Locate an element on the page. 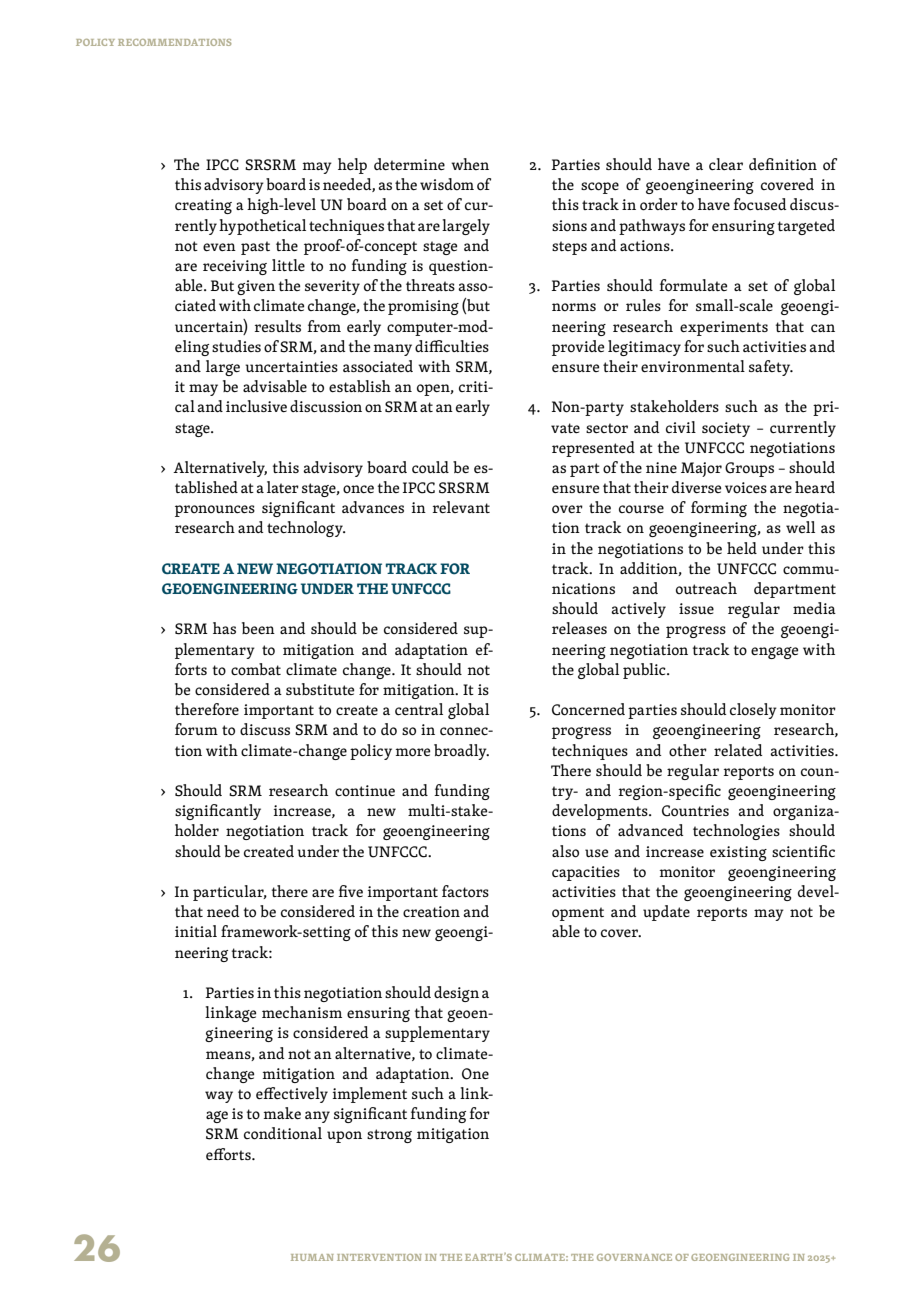  when is located at coordinates (470, 164).
